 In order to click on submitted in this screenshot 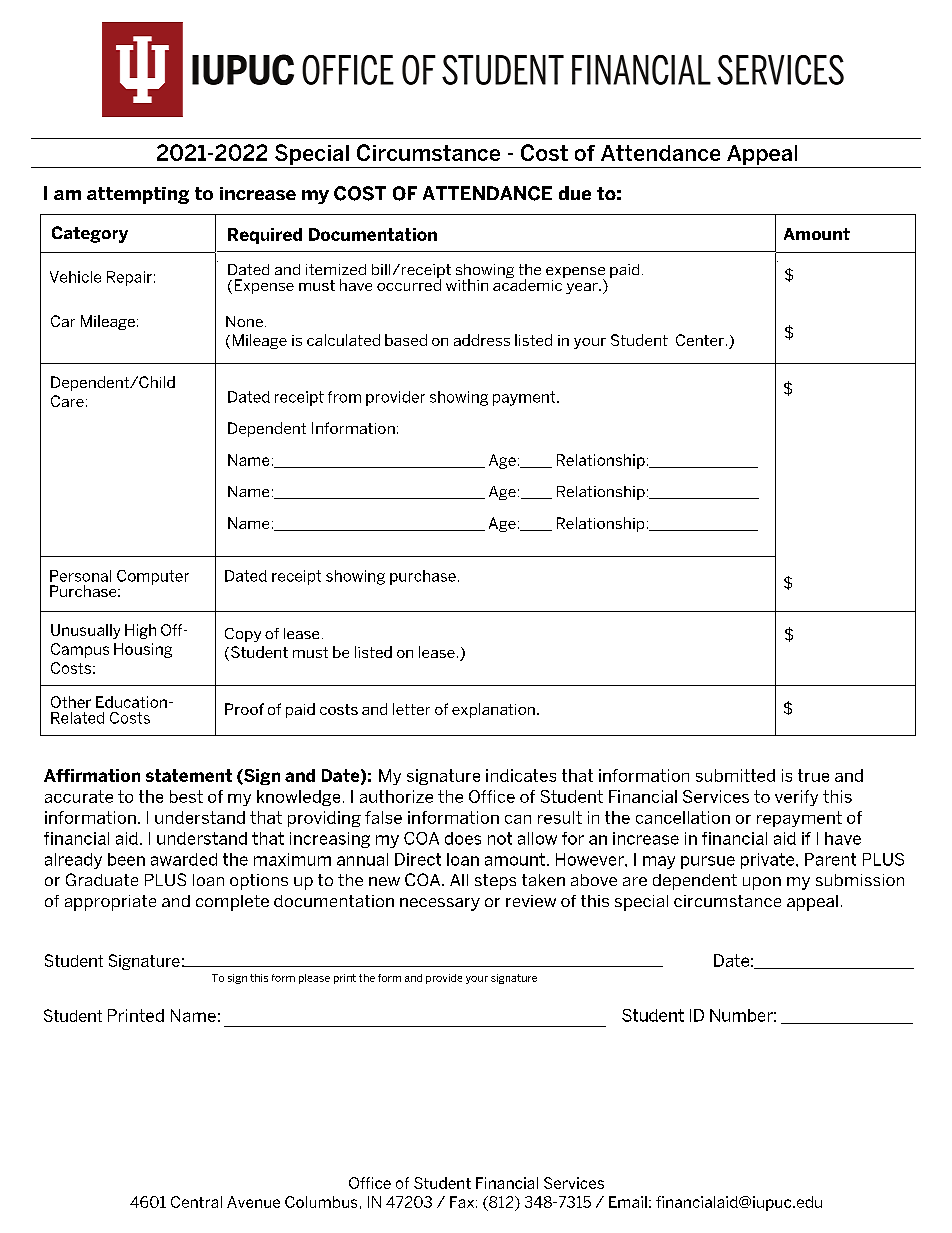, I will do `click(735, 775)`.
